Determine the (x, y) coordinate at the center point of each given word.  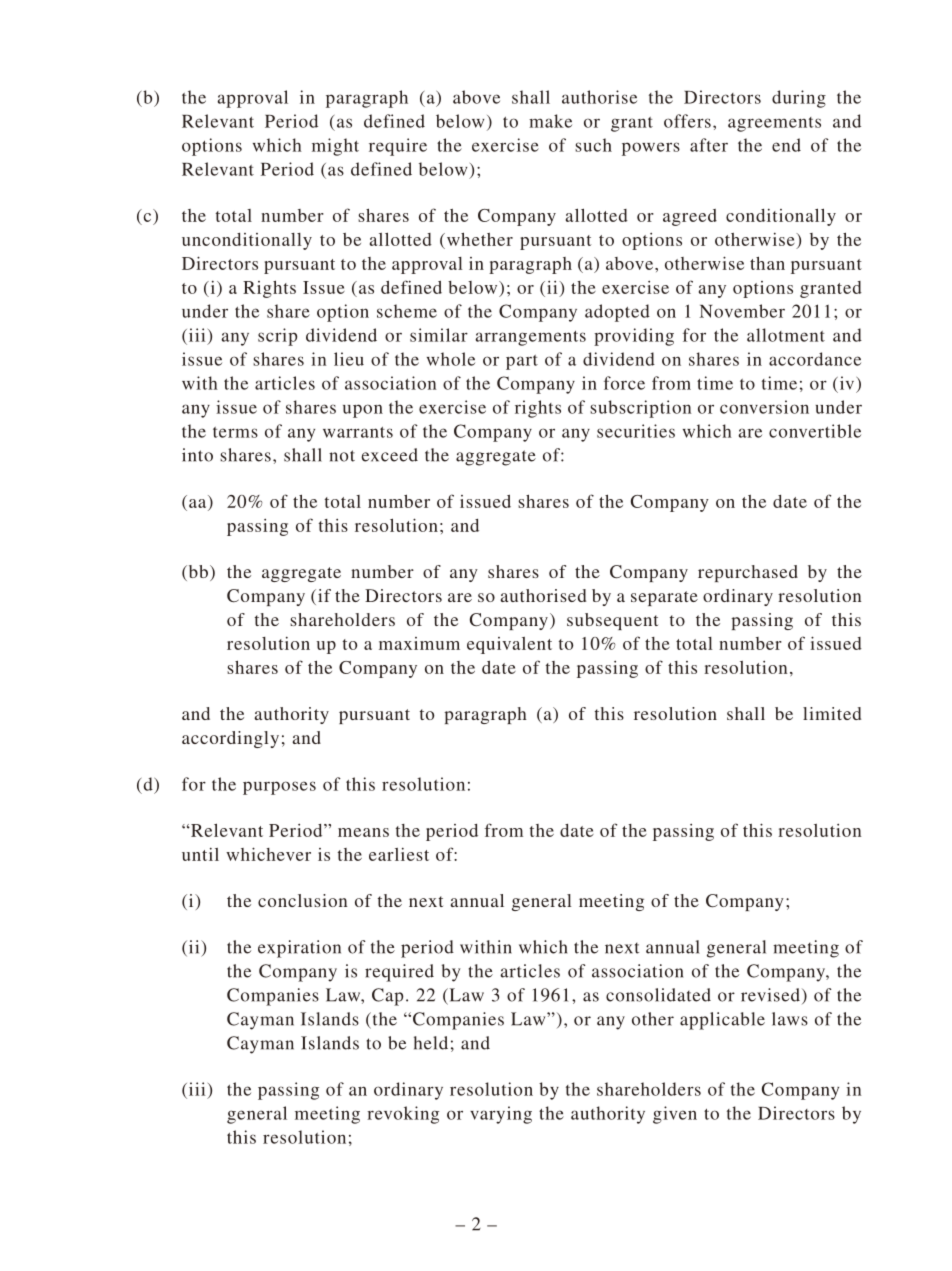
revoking (403, 1115)
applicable (722, 1021)
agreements (774, 124)
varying (501, 1115)
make (550, 121)
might (335, 147)
